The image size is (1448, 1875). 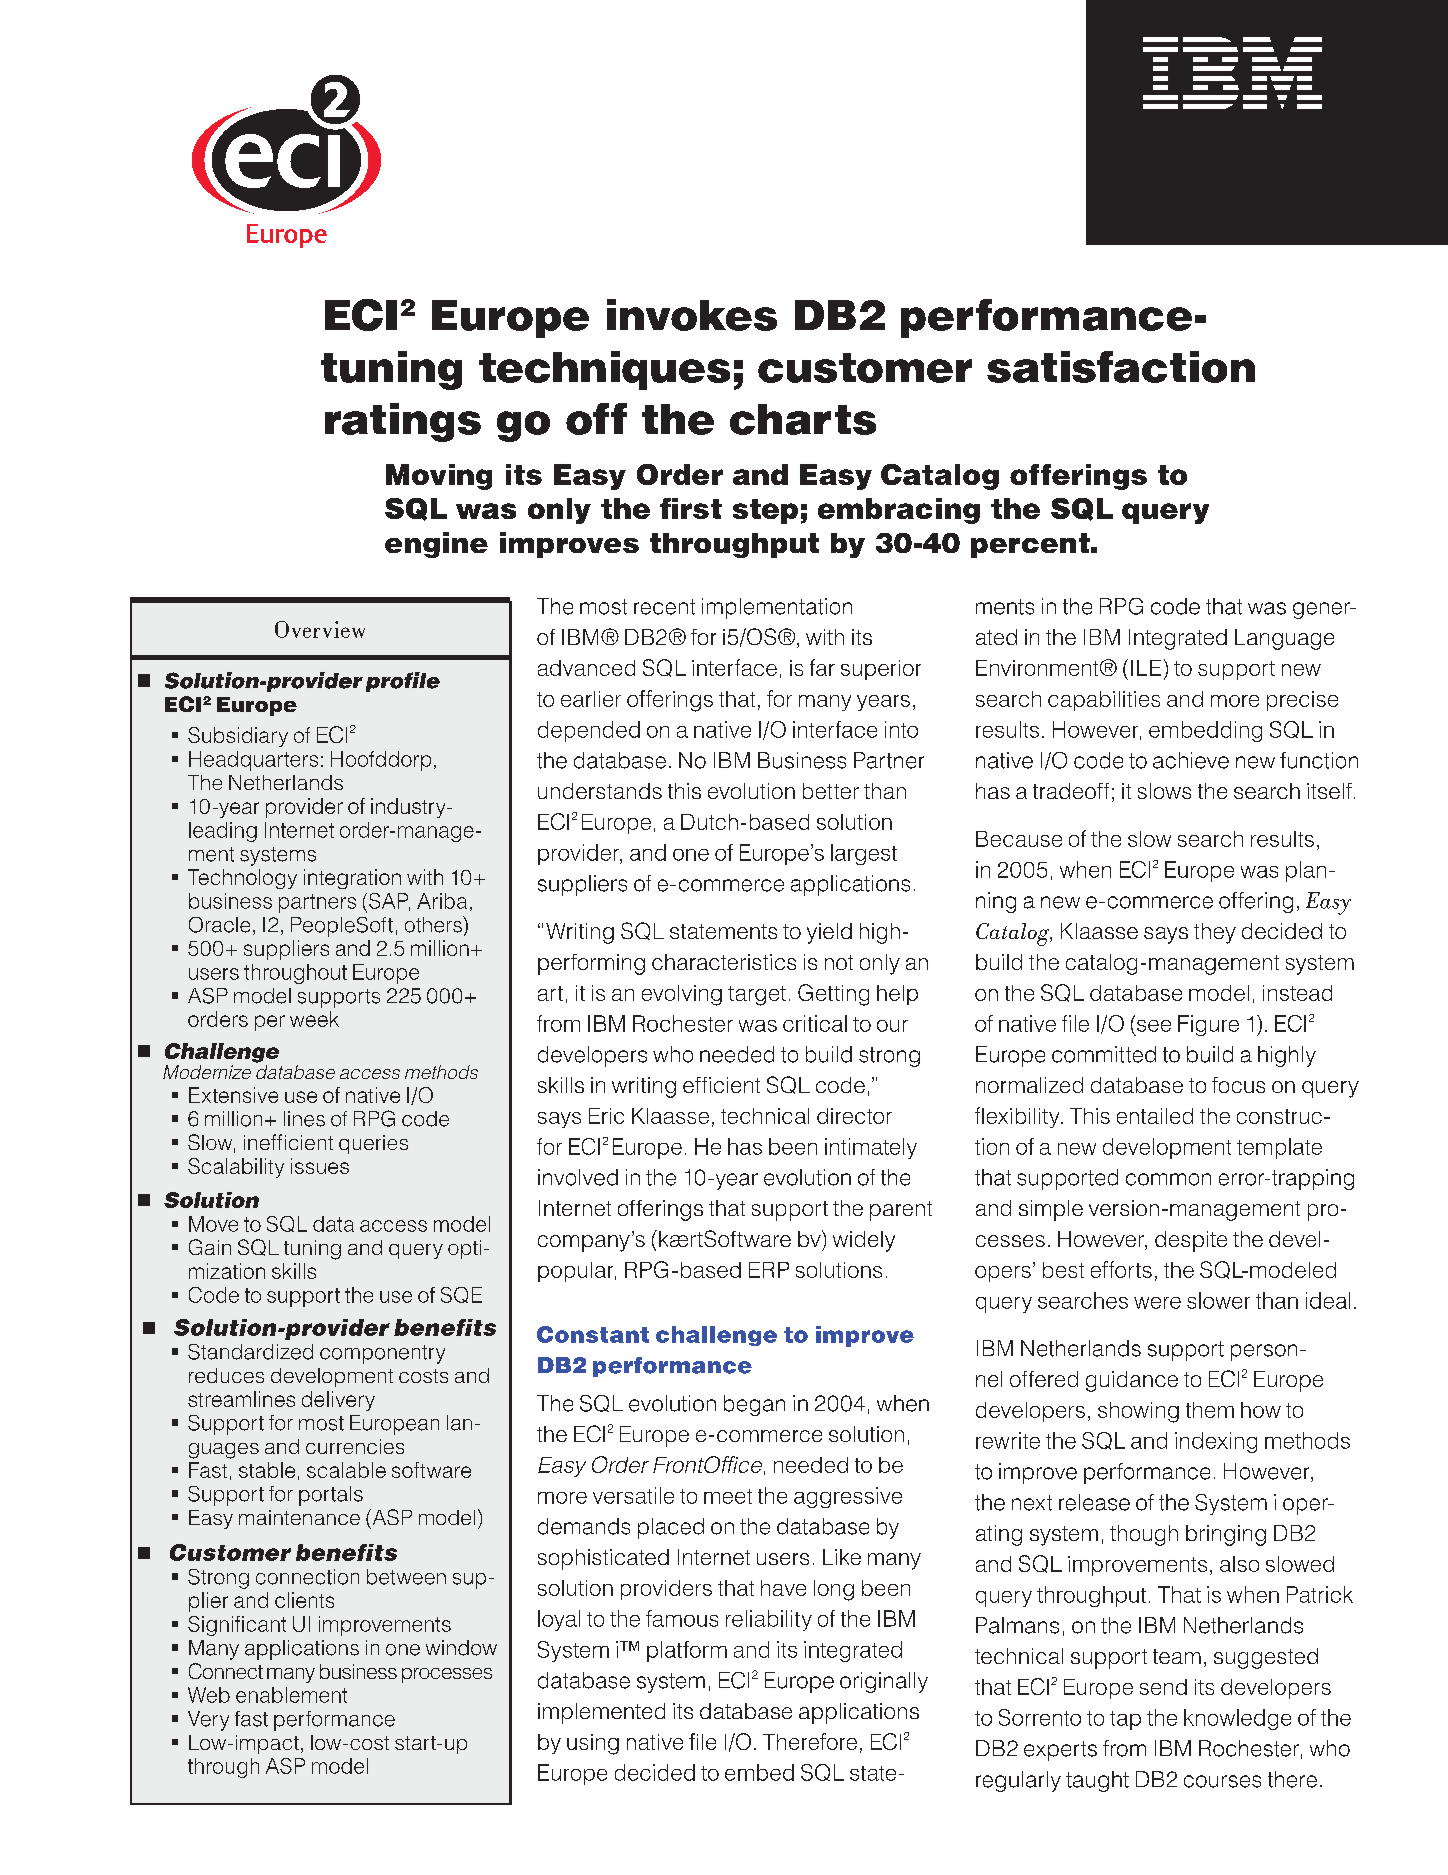 I want to click on charts, so click(x=803, y=419).
